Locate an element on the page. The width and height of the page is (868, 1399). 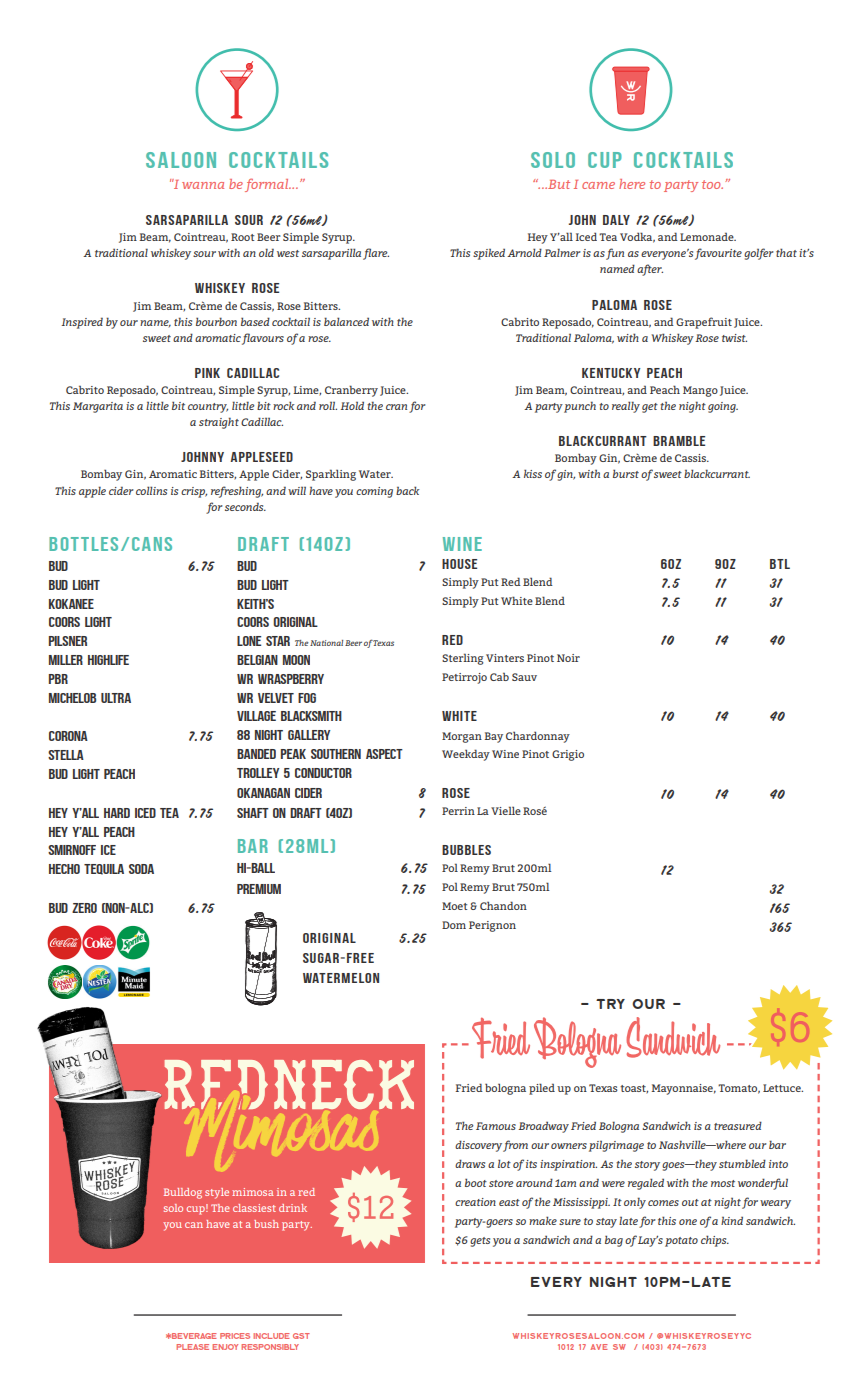
Aspect is located at coordinates (384, 754).
